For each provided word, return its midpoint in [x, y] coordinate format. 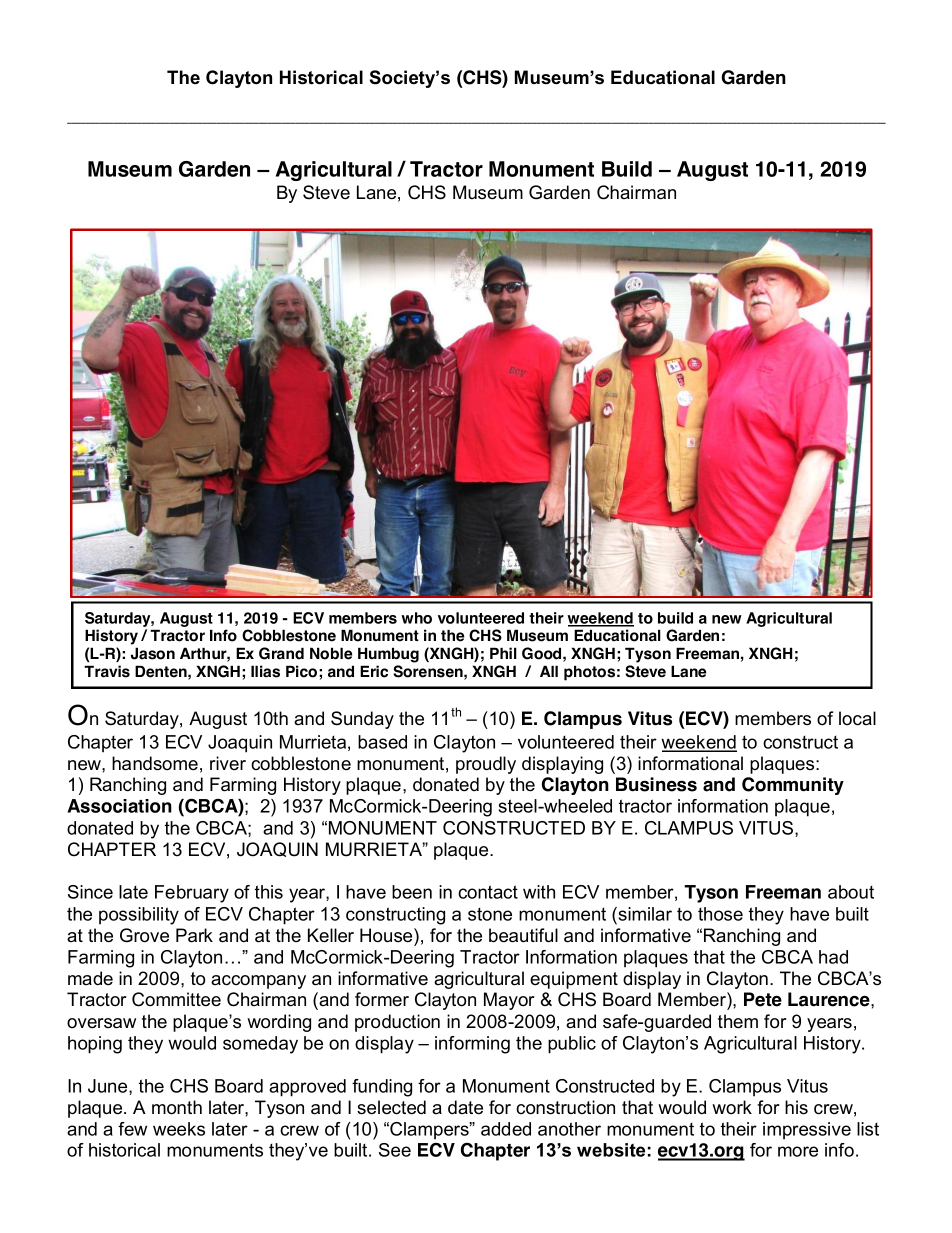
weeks [179, 1129]
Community [793, 786]
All [549, 671]
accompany [258, 982]
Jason [153, 653]
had [833, 957]
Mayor [509, 1001]
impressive [807, 1130]
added [506, 1129]
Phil [503, 653]
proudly [486, 765]
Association [119, 806]
